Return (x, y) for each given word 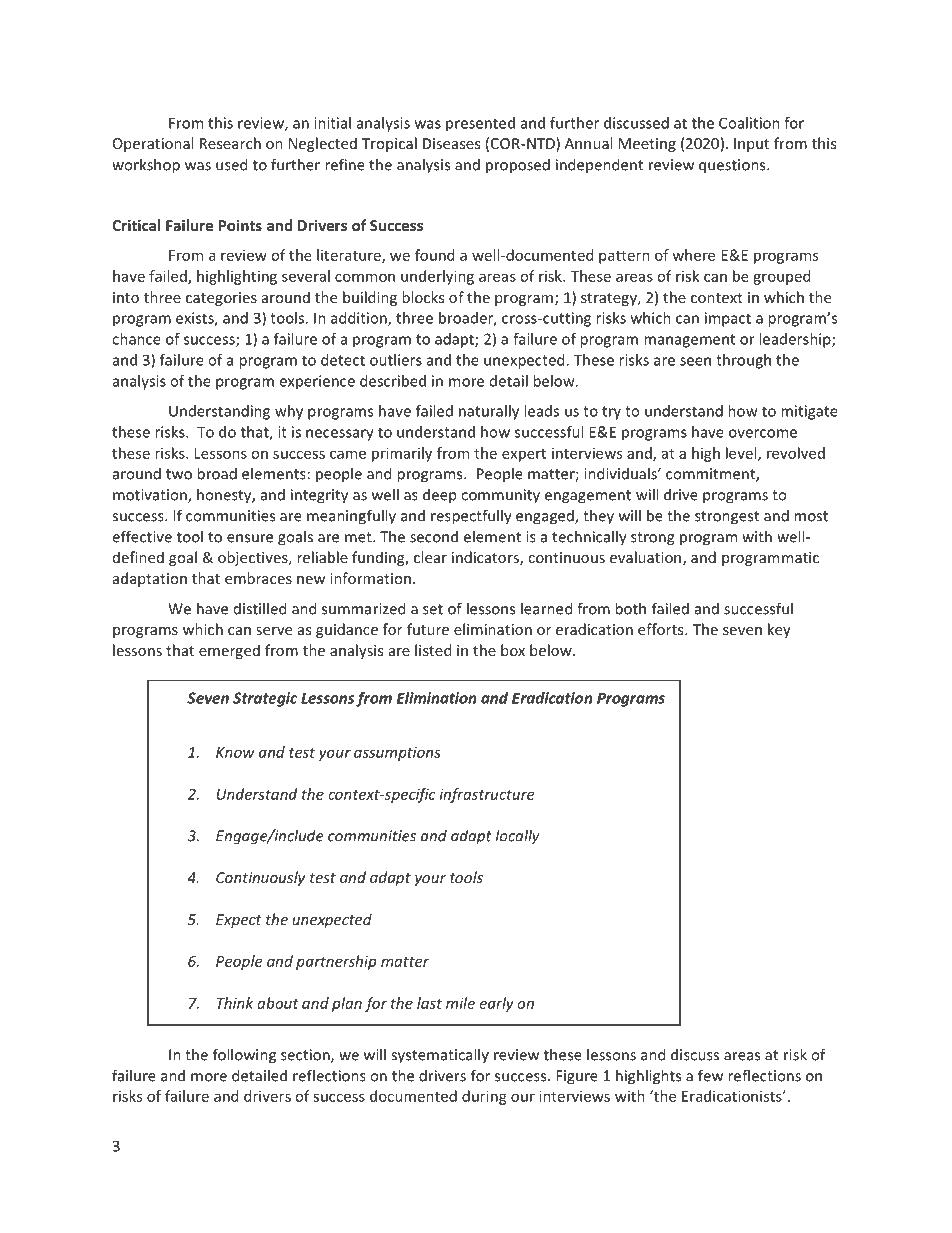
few (710, 1075)
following (244, 1056)
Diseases (451, 143)
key (779, 630)
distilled (260, 608)
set (433, 609)
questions (733, 166)
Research (230, 143)
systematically (440, 1056)
